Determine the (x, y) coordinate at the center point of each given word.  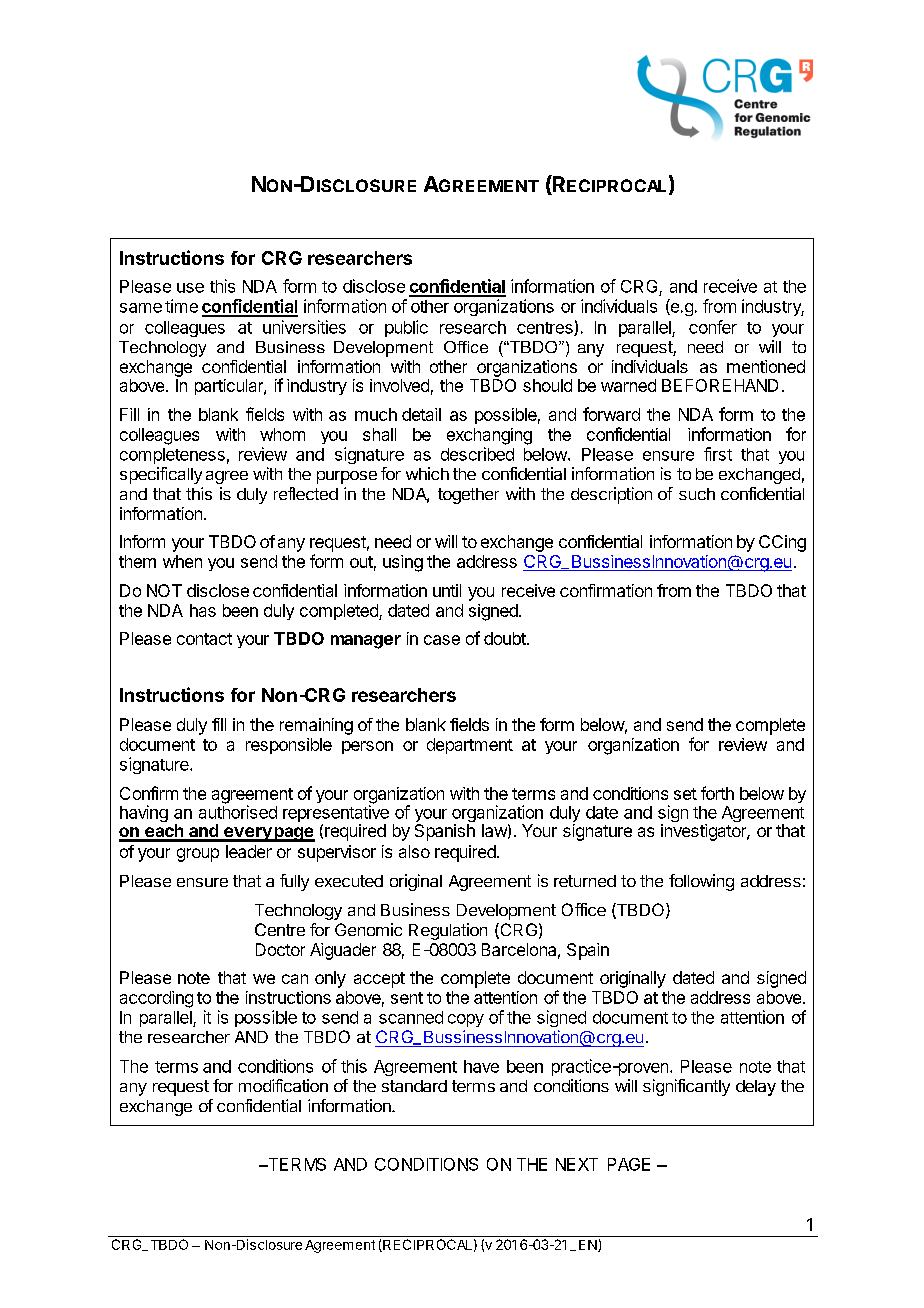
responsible (289, 746)
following (701, 882)
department (470, 746)
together (468, 496)
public (406, 328)
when (182, 561)
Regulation (448, 931)
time (181, 306)
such (697, 494)
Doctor (280, 949)
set (685, 794)
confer (713, 327)
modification (283, 1085)
